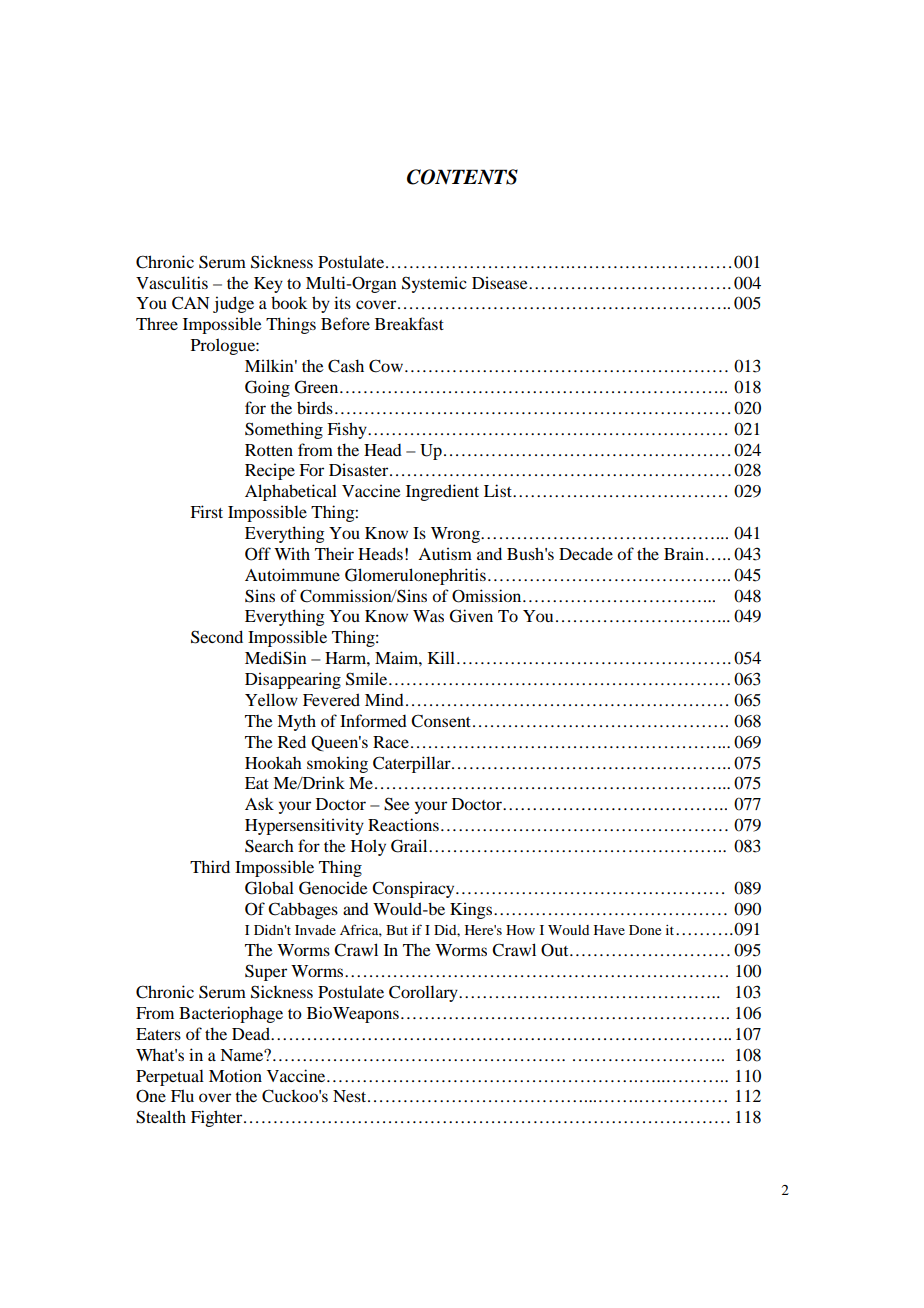 The image size is (924, 1308). I want to click on Have, so click(609, 930).
